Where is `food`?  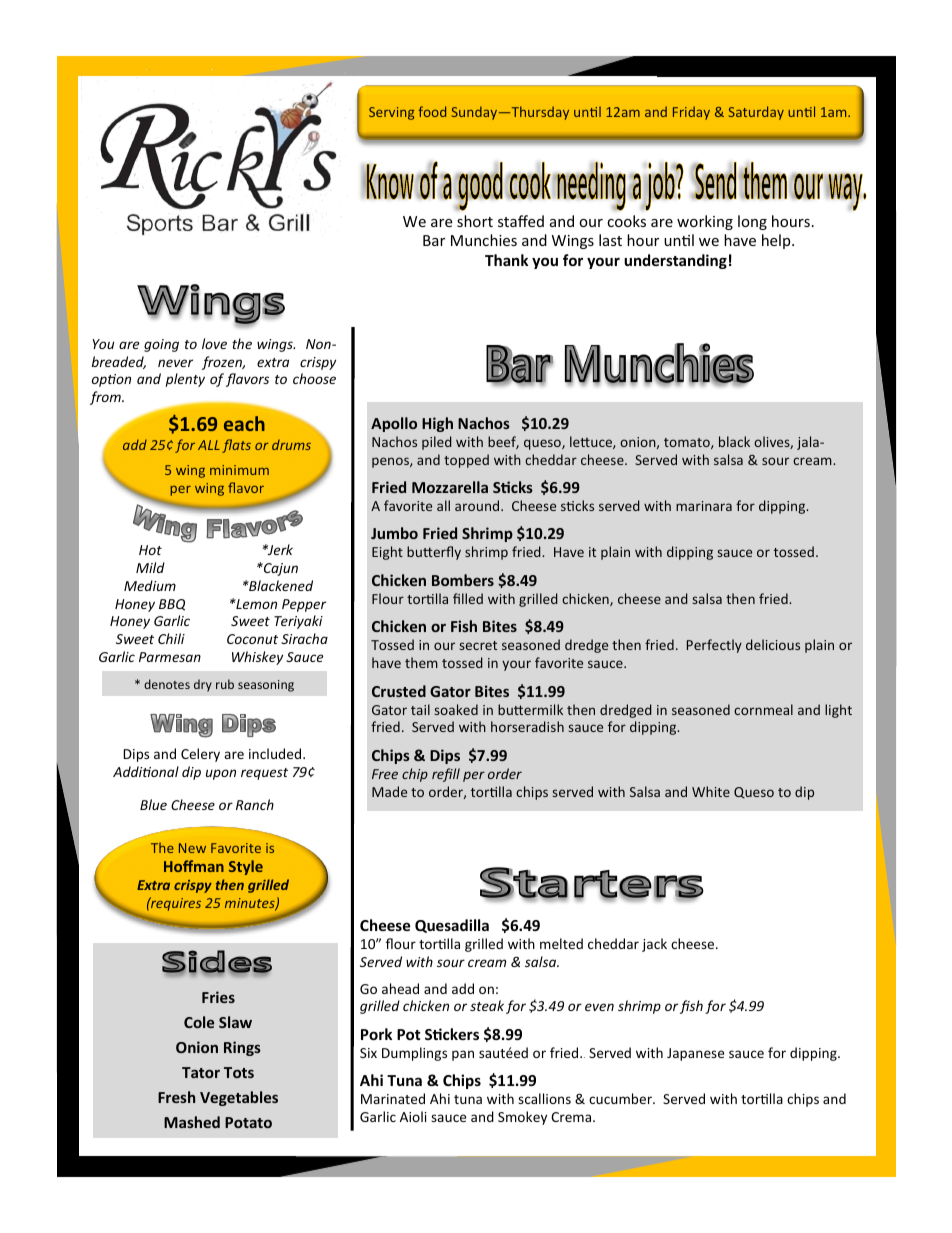
food is located at coordinates (432, 111).
